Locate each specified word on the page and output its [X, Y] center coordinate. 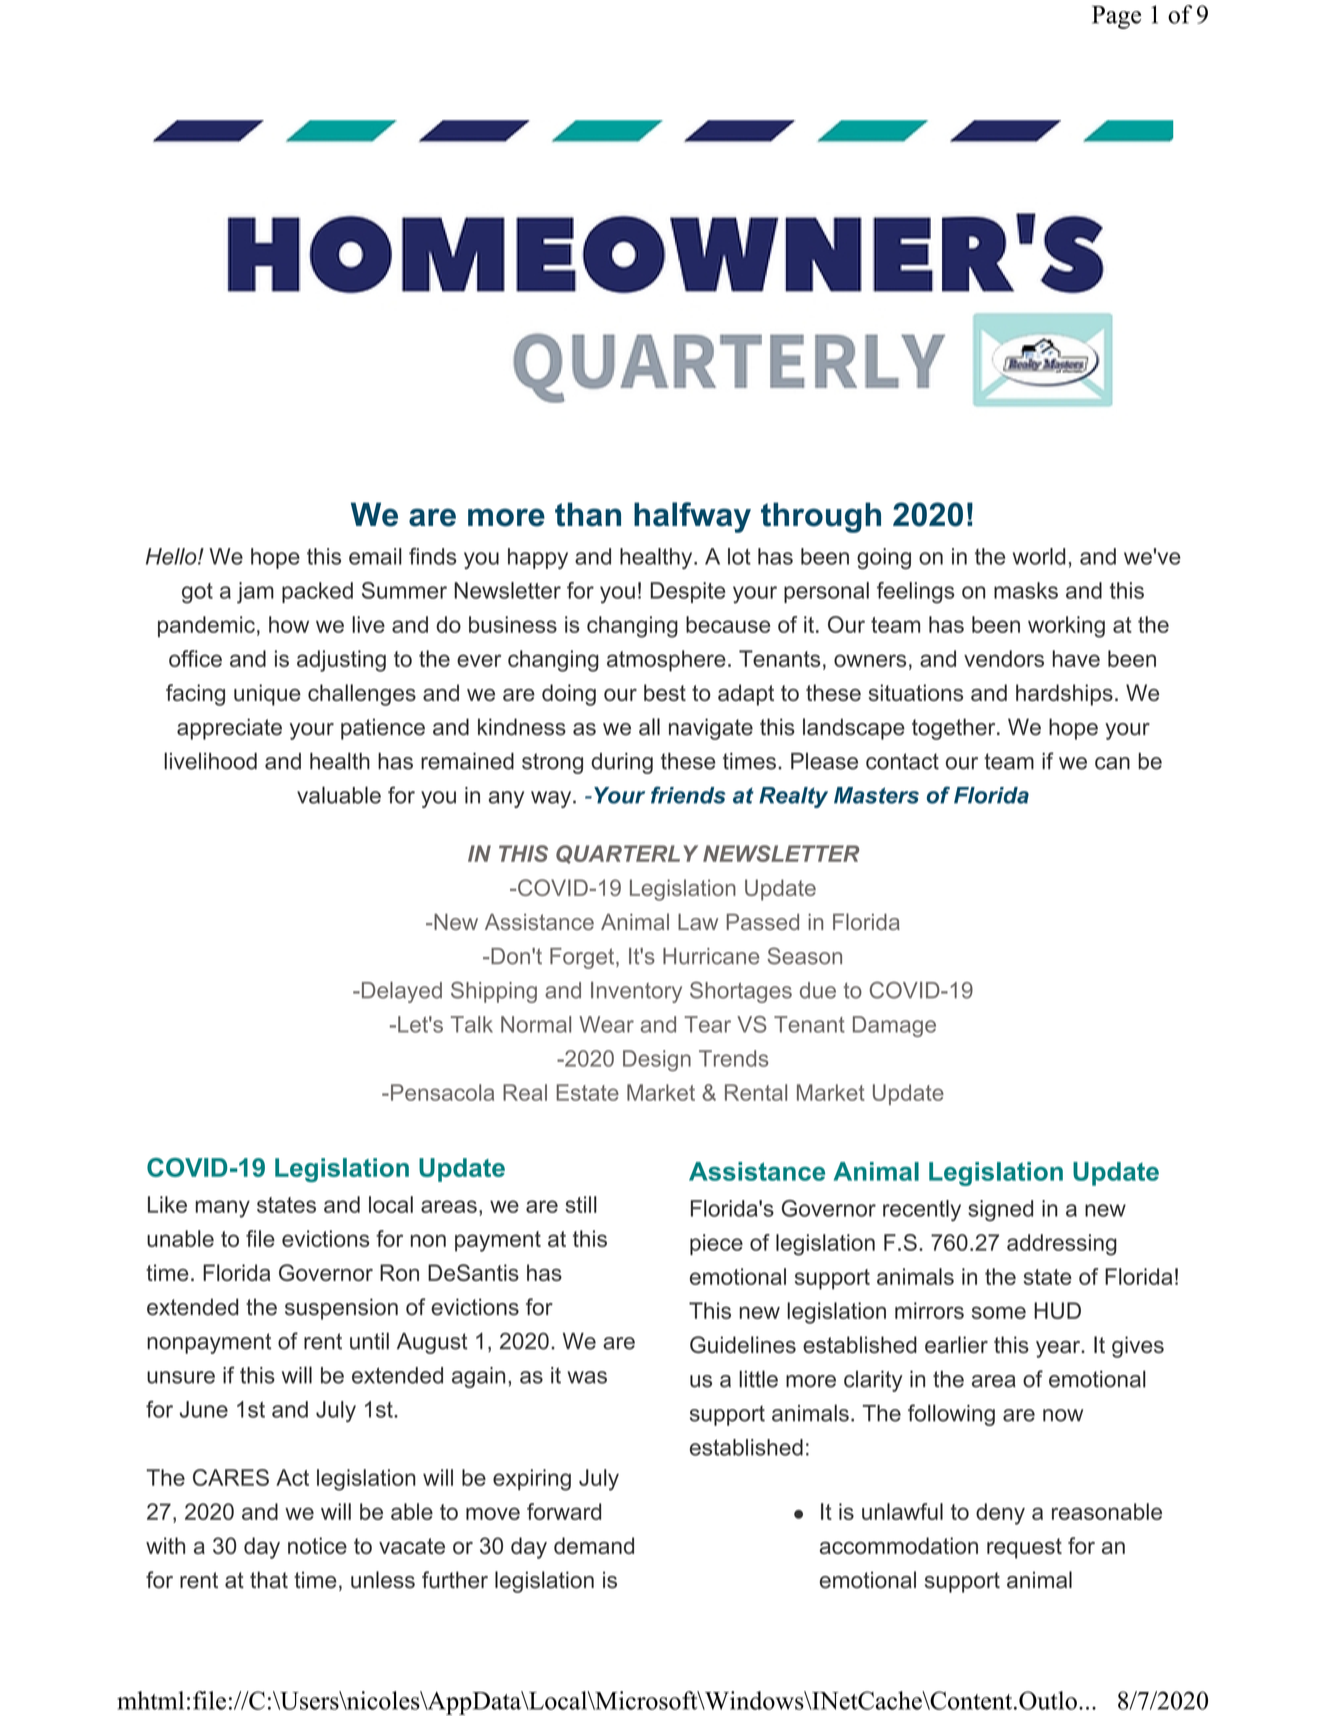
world [1039, 556]
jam [255, 593]
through [821, 517]
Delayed [400, 992]
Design [657, 1060]
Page [1116, 17]
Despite [688, 592]
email [375, 556]
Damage [894, 1026]
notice [317, 1545]
